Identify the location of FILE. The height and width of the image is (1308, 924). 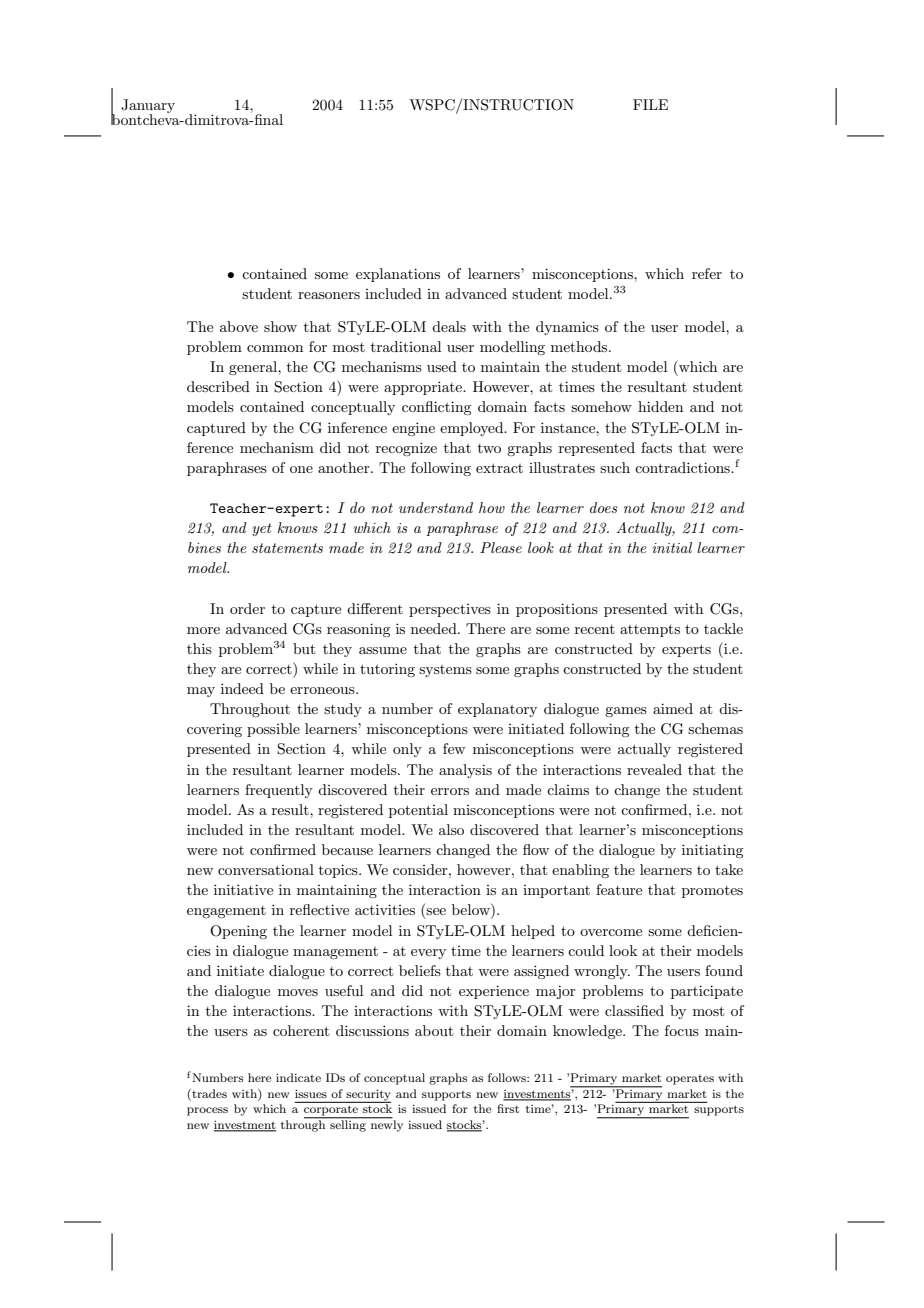
(650, 104).
